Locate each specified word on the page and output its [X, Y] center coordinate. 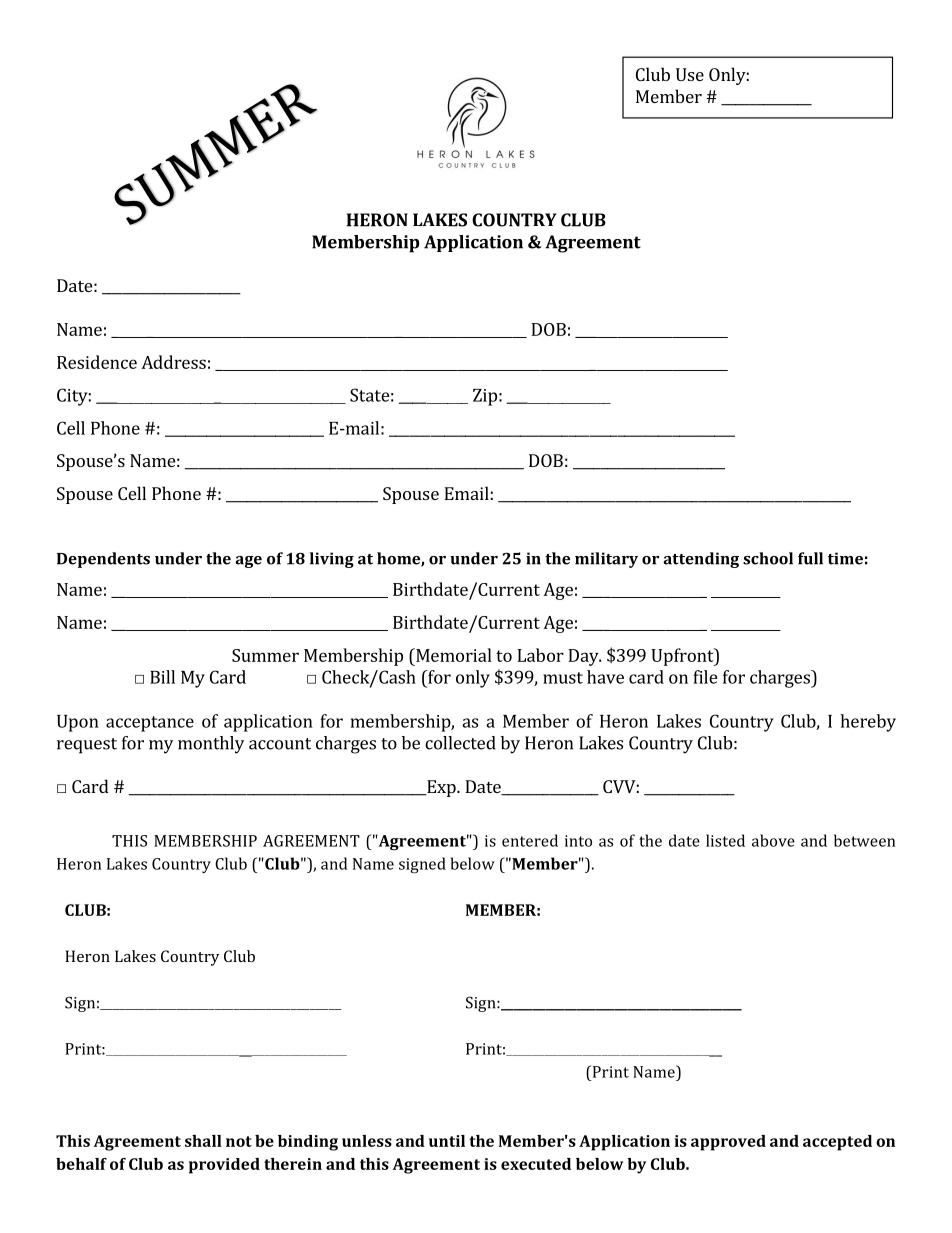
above [773, 840]
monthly [211, 745]
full [810, 558]
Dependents [103, 560]
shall [203, 1141]
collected [460, 743]
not [239, 1141]
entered [530, 840]
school [768, 558]
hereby [868, 723]
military [606, 560]
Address [173, 362]
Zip [485, 397]
